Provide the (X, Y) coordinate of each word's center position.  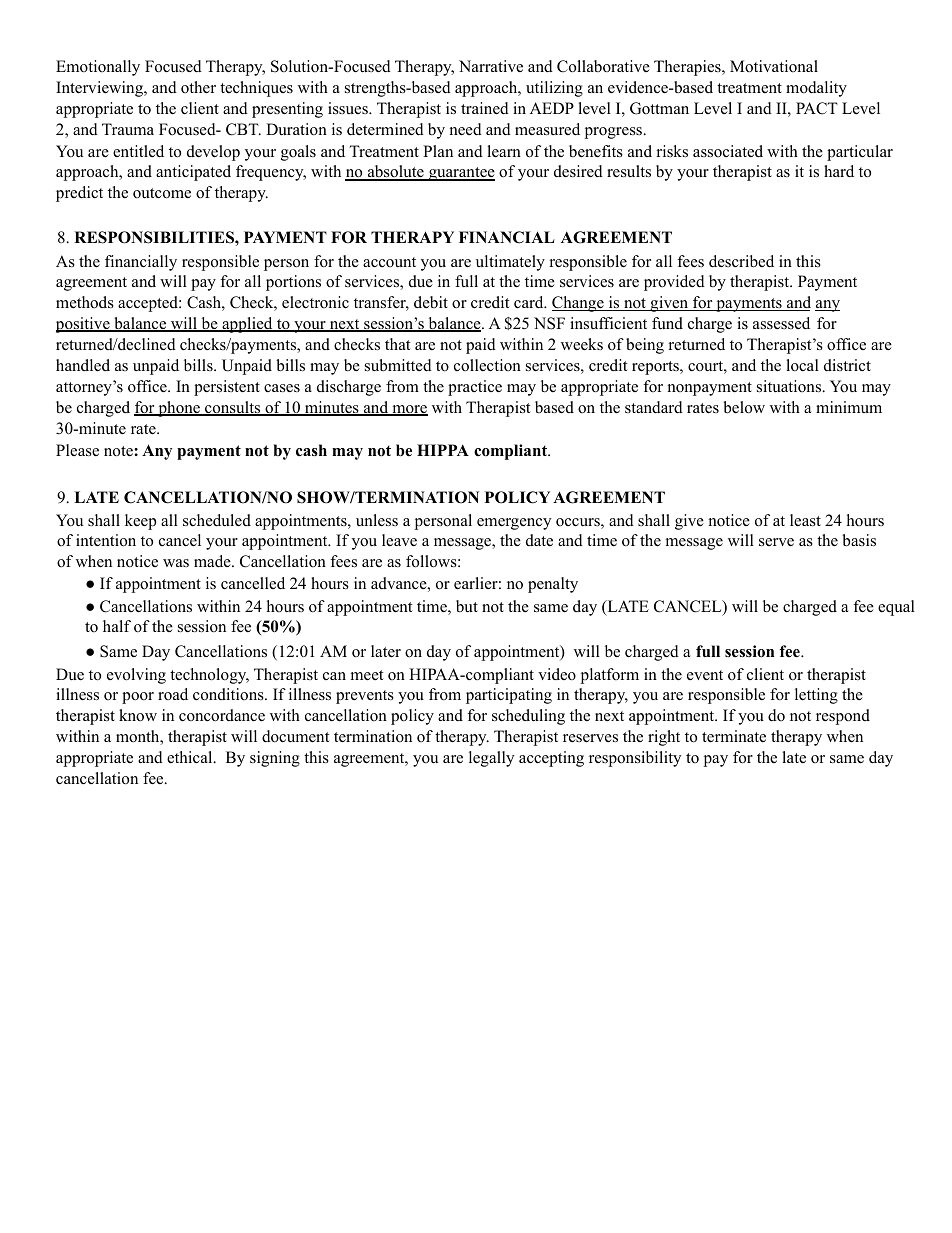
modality (816, 89)
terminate (734, 736)
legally (491, 759)
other (198, 87)
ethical (191, 757)
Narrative (491, 66)
